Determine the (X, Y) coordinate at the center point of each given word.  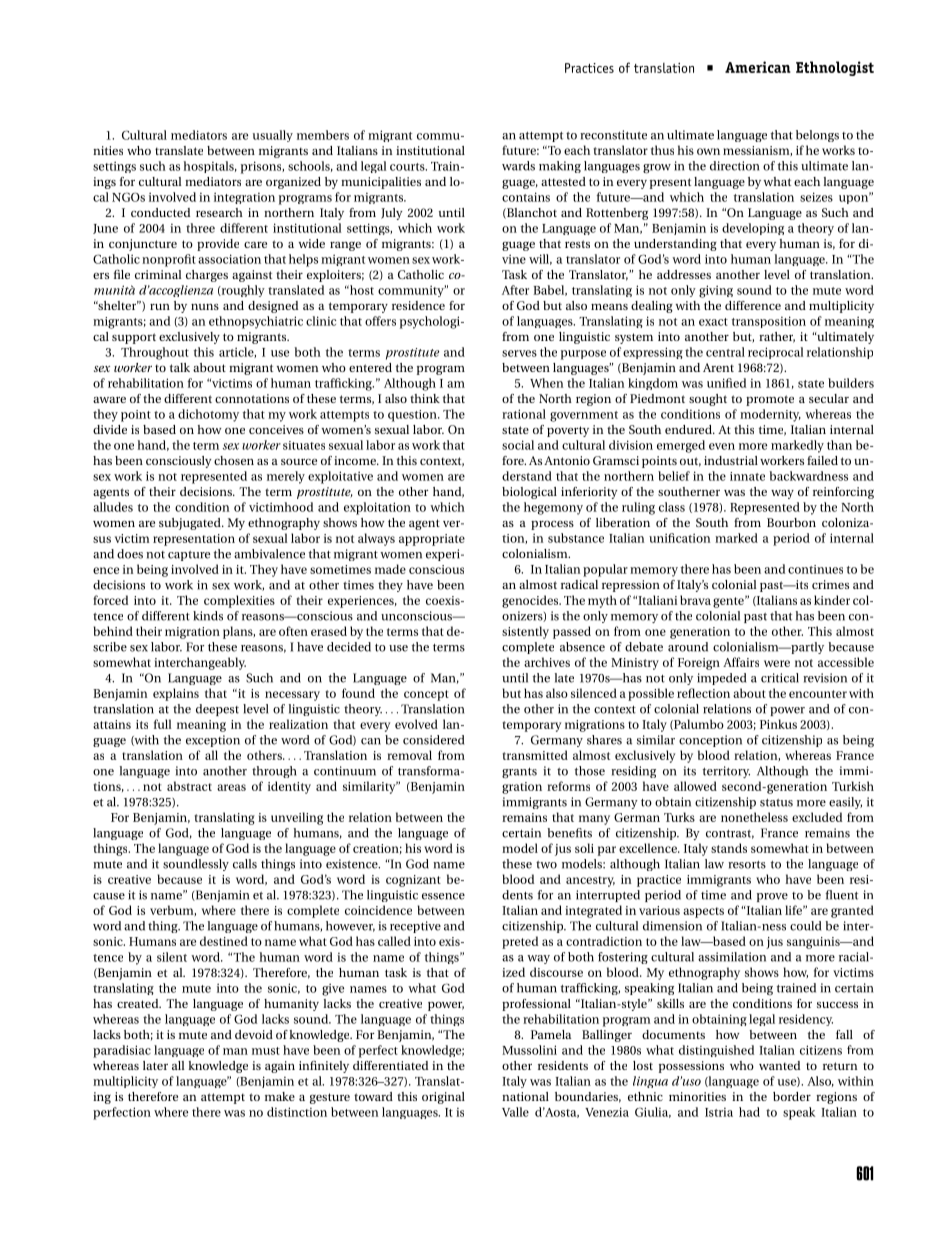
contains (526, 197)
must (266, 1051)
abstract (189, 786)
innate (747, 476)
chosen (234, 460)
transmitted (535, 755)
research (219, 212)
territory (726, 772)
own (708, 151)
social (518, 445)
